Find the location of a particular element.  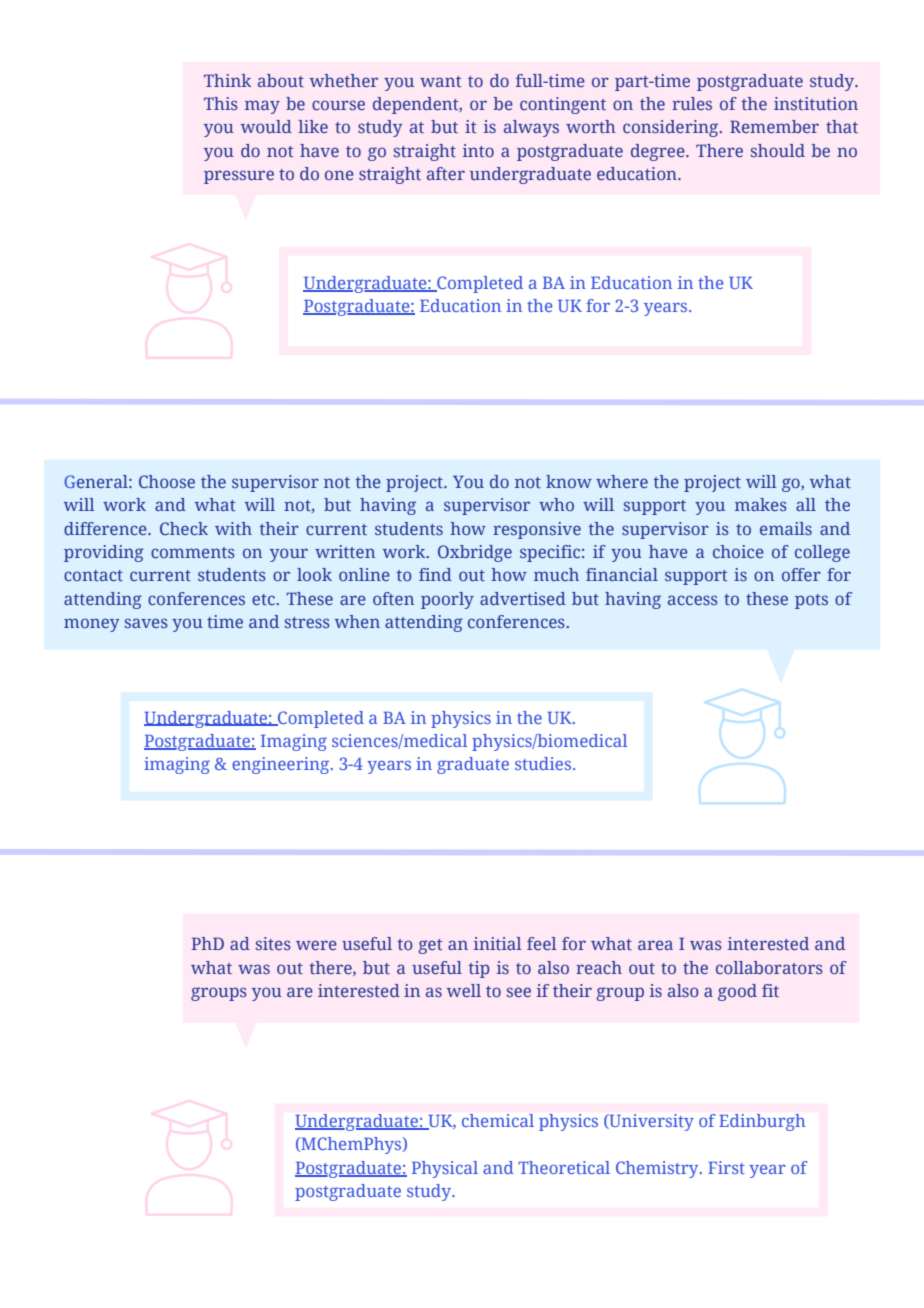

initial is located at coordinates (498, 943).
